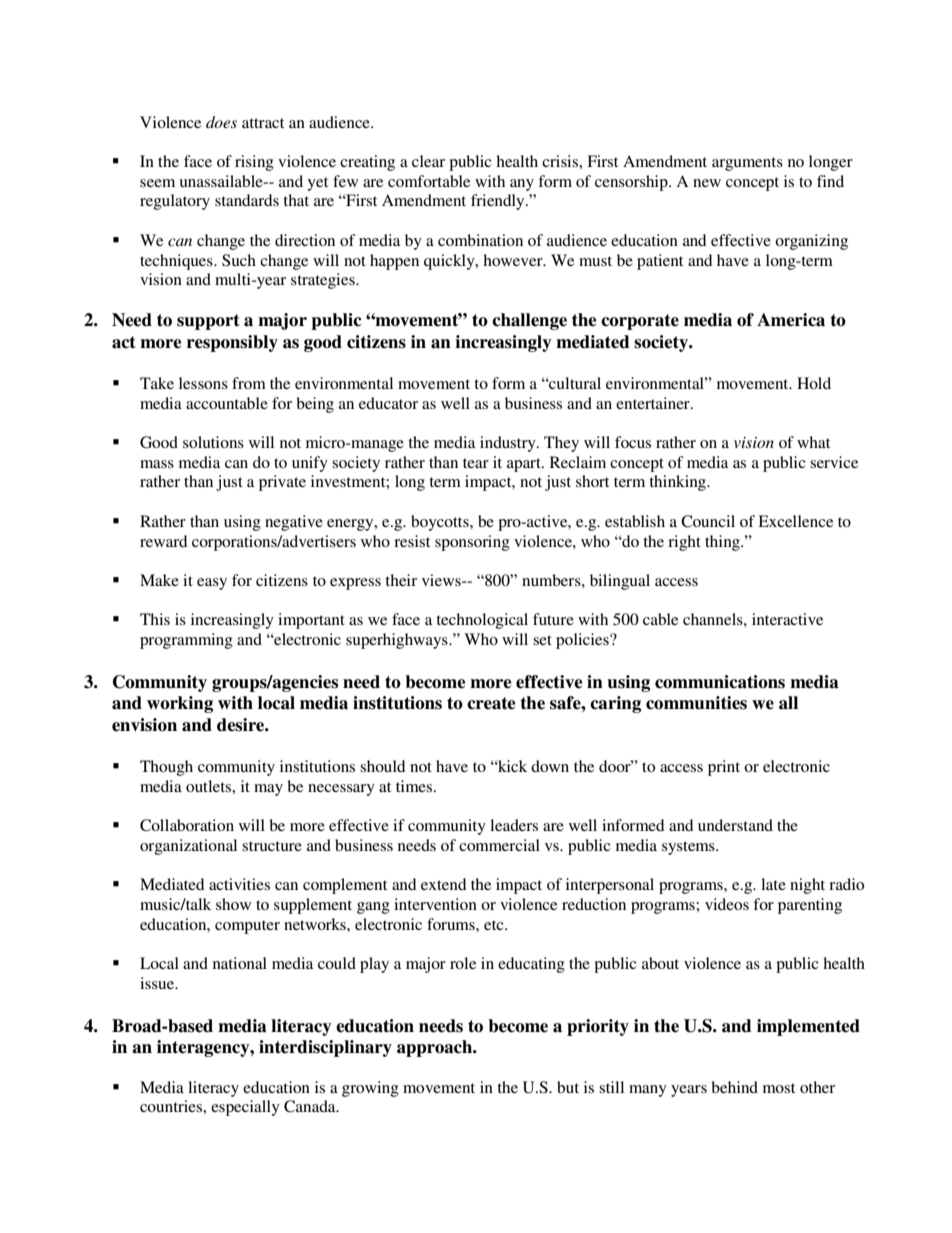 This image has width=952, height=1233. Describe the element at coordinates (747, 164) in the image. I see `arguments` at that location.
